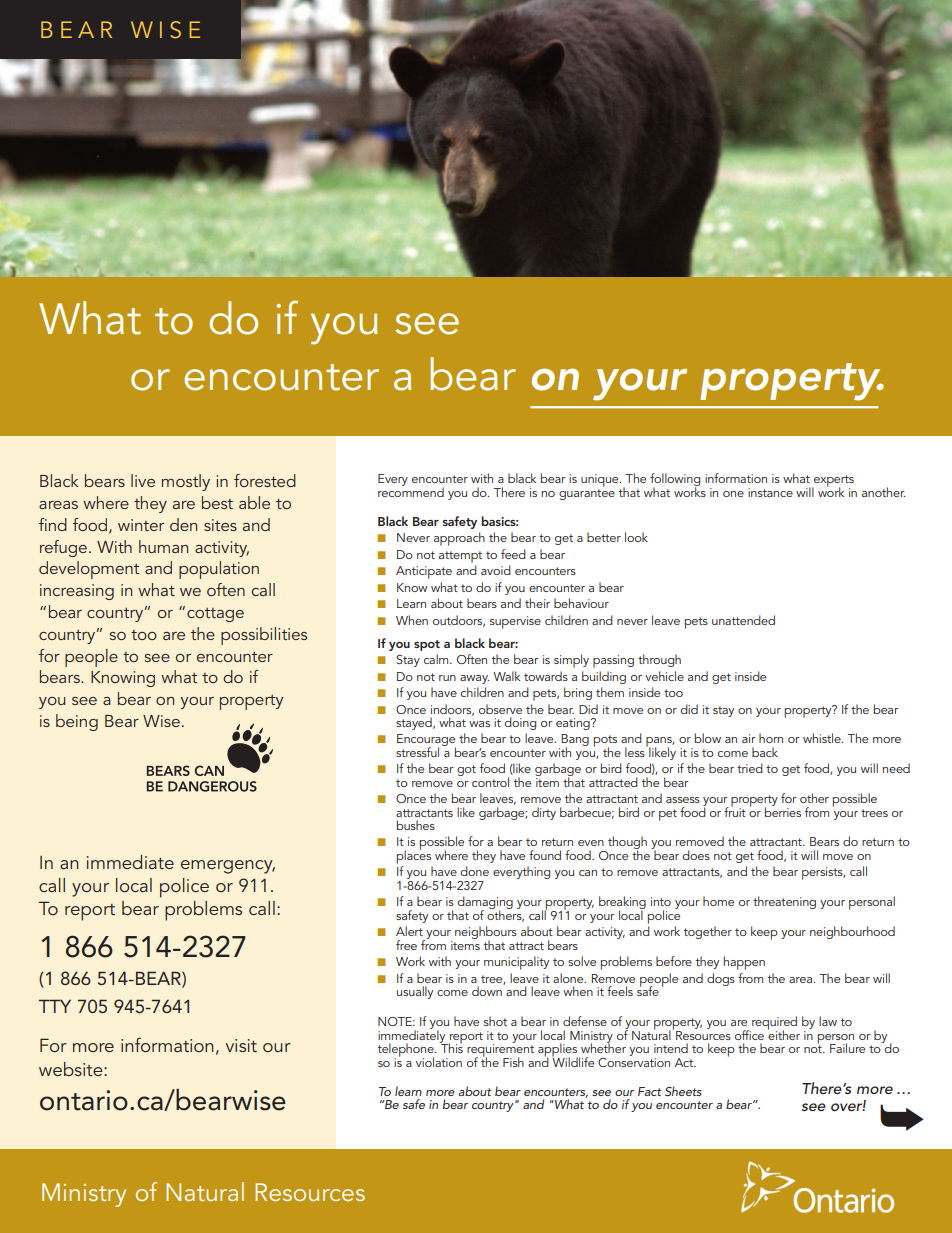 This image has width=952, height=1233. What do you see at coordinates (474, 871) in the image?
I see `done` at bounding box center [474, 871].
